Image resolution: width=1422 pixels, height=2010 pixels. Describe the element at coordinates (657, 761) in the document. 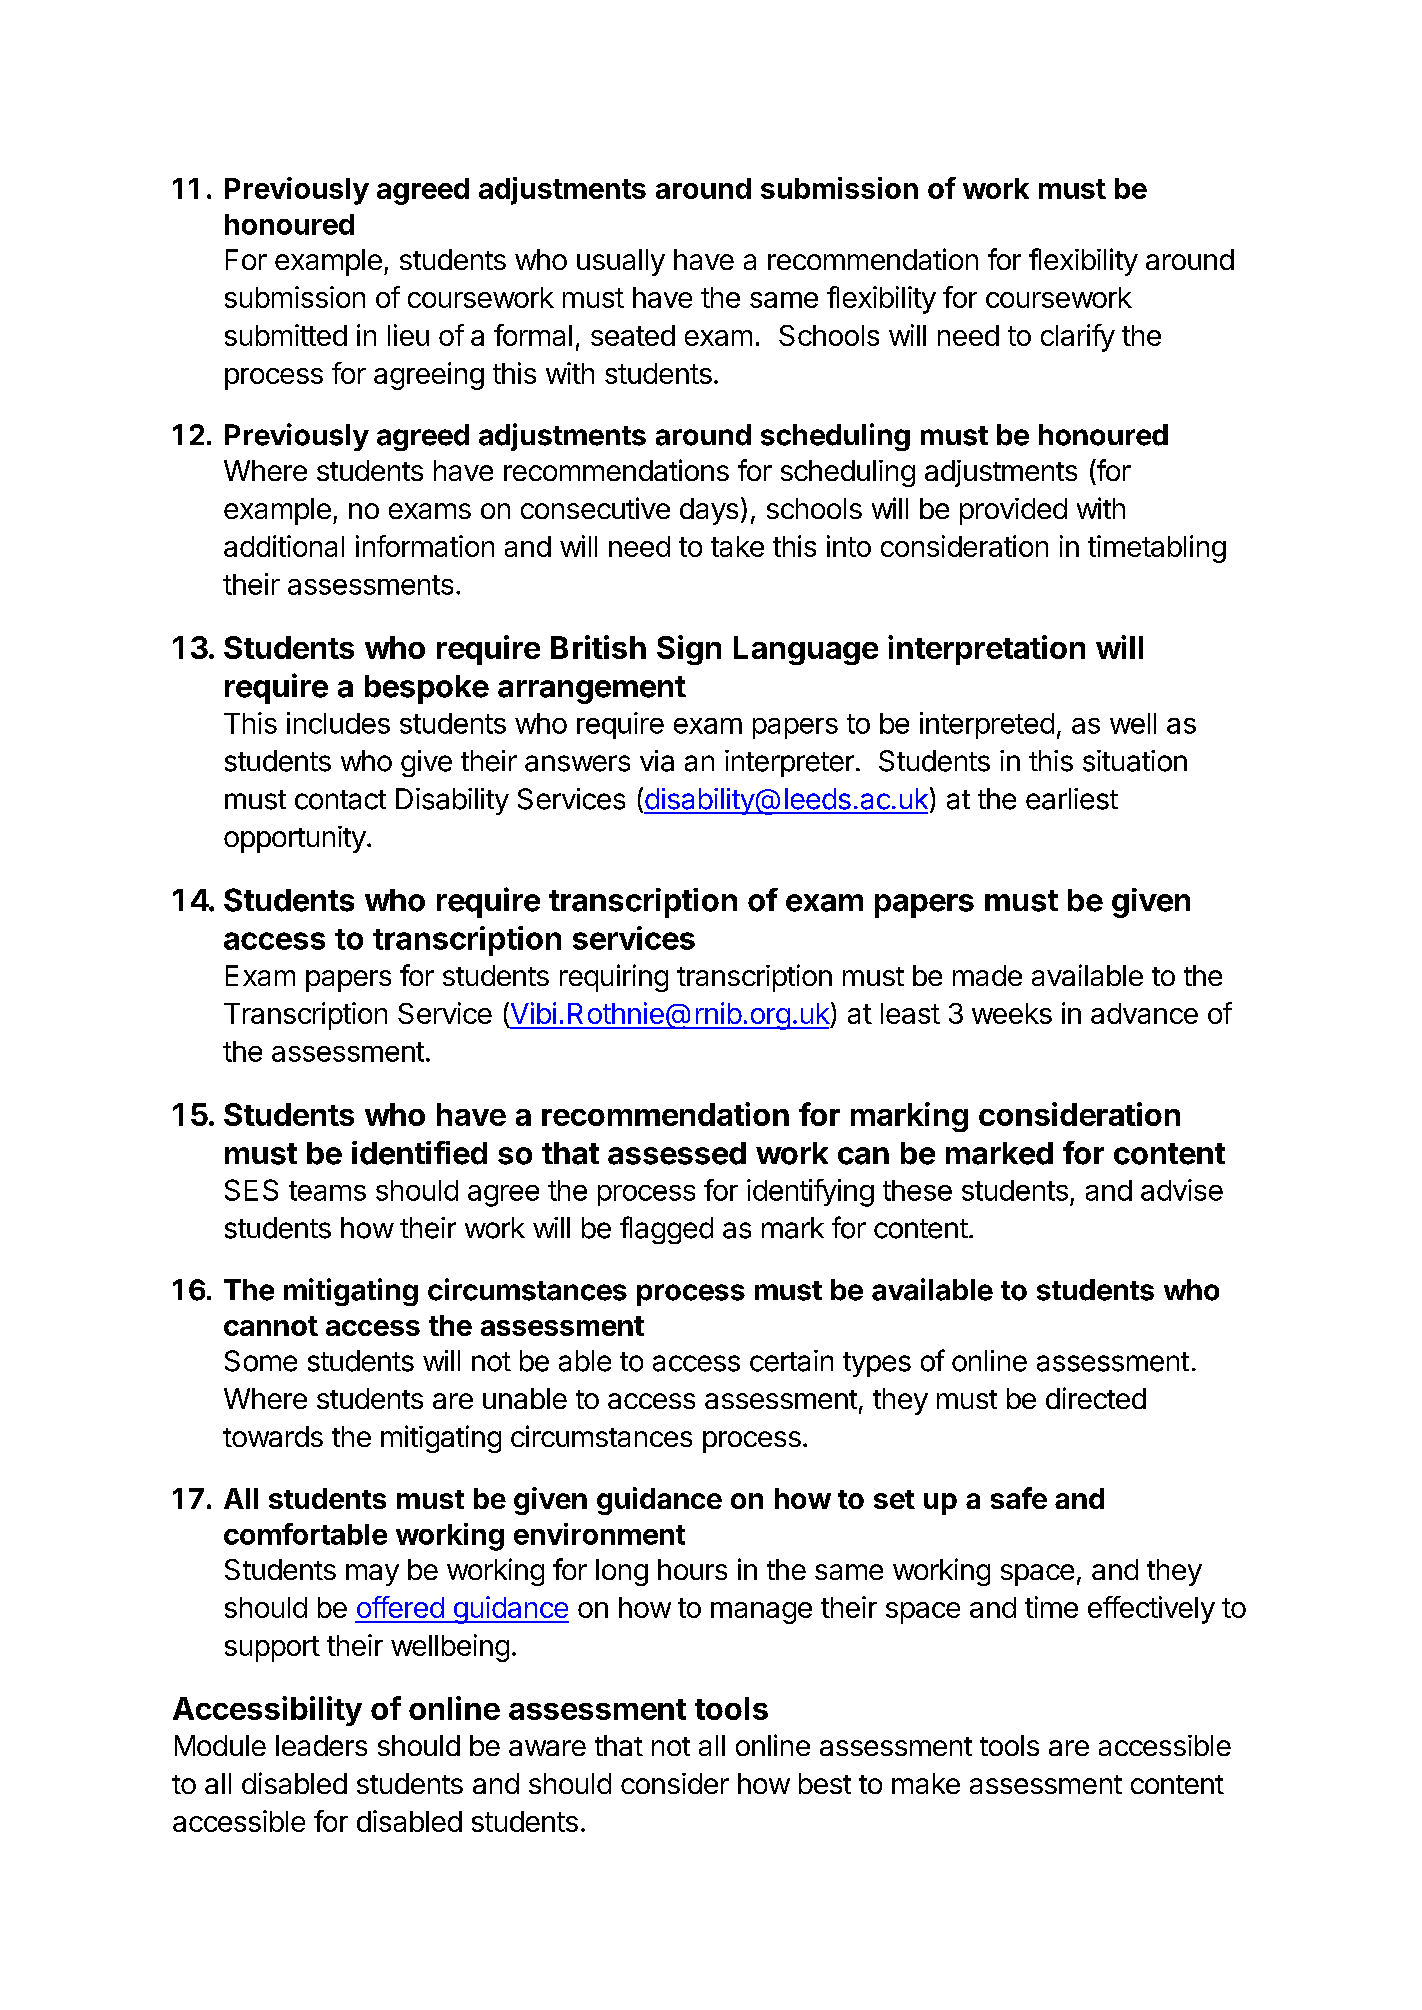

I see `via` at that location.
